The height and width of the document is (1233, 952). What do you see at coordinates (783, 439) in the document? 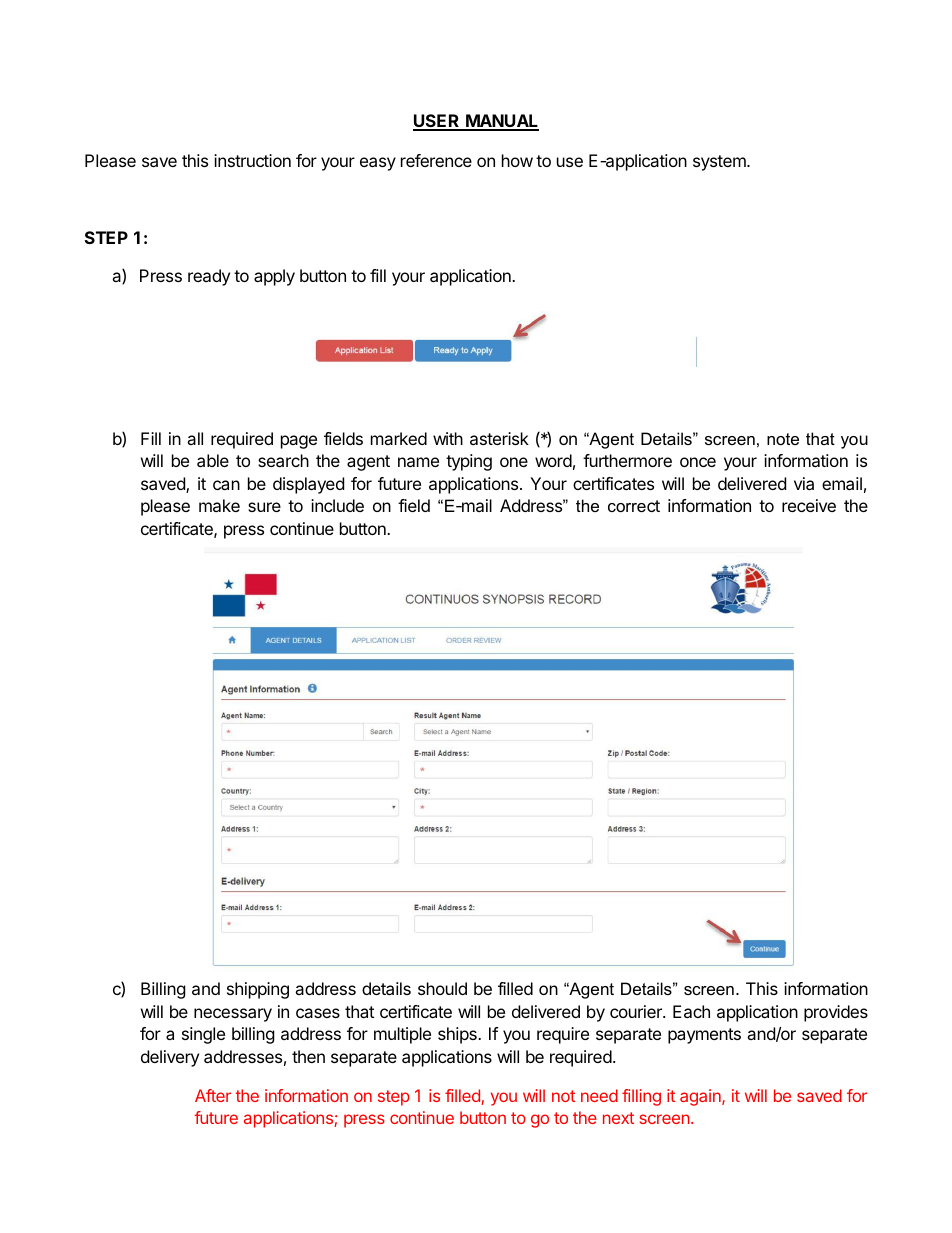
I see `note` at bounding box center [783, 439].
